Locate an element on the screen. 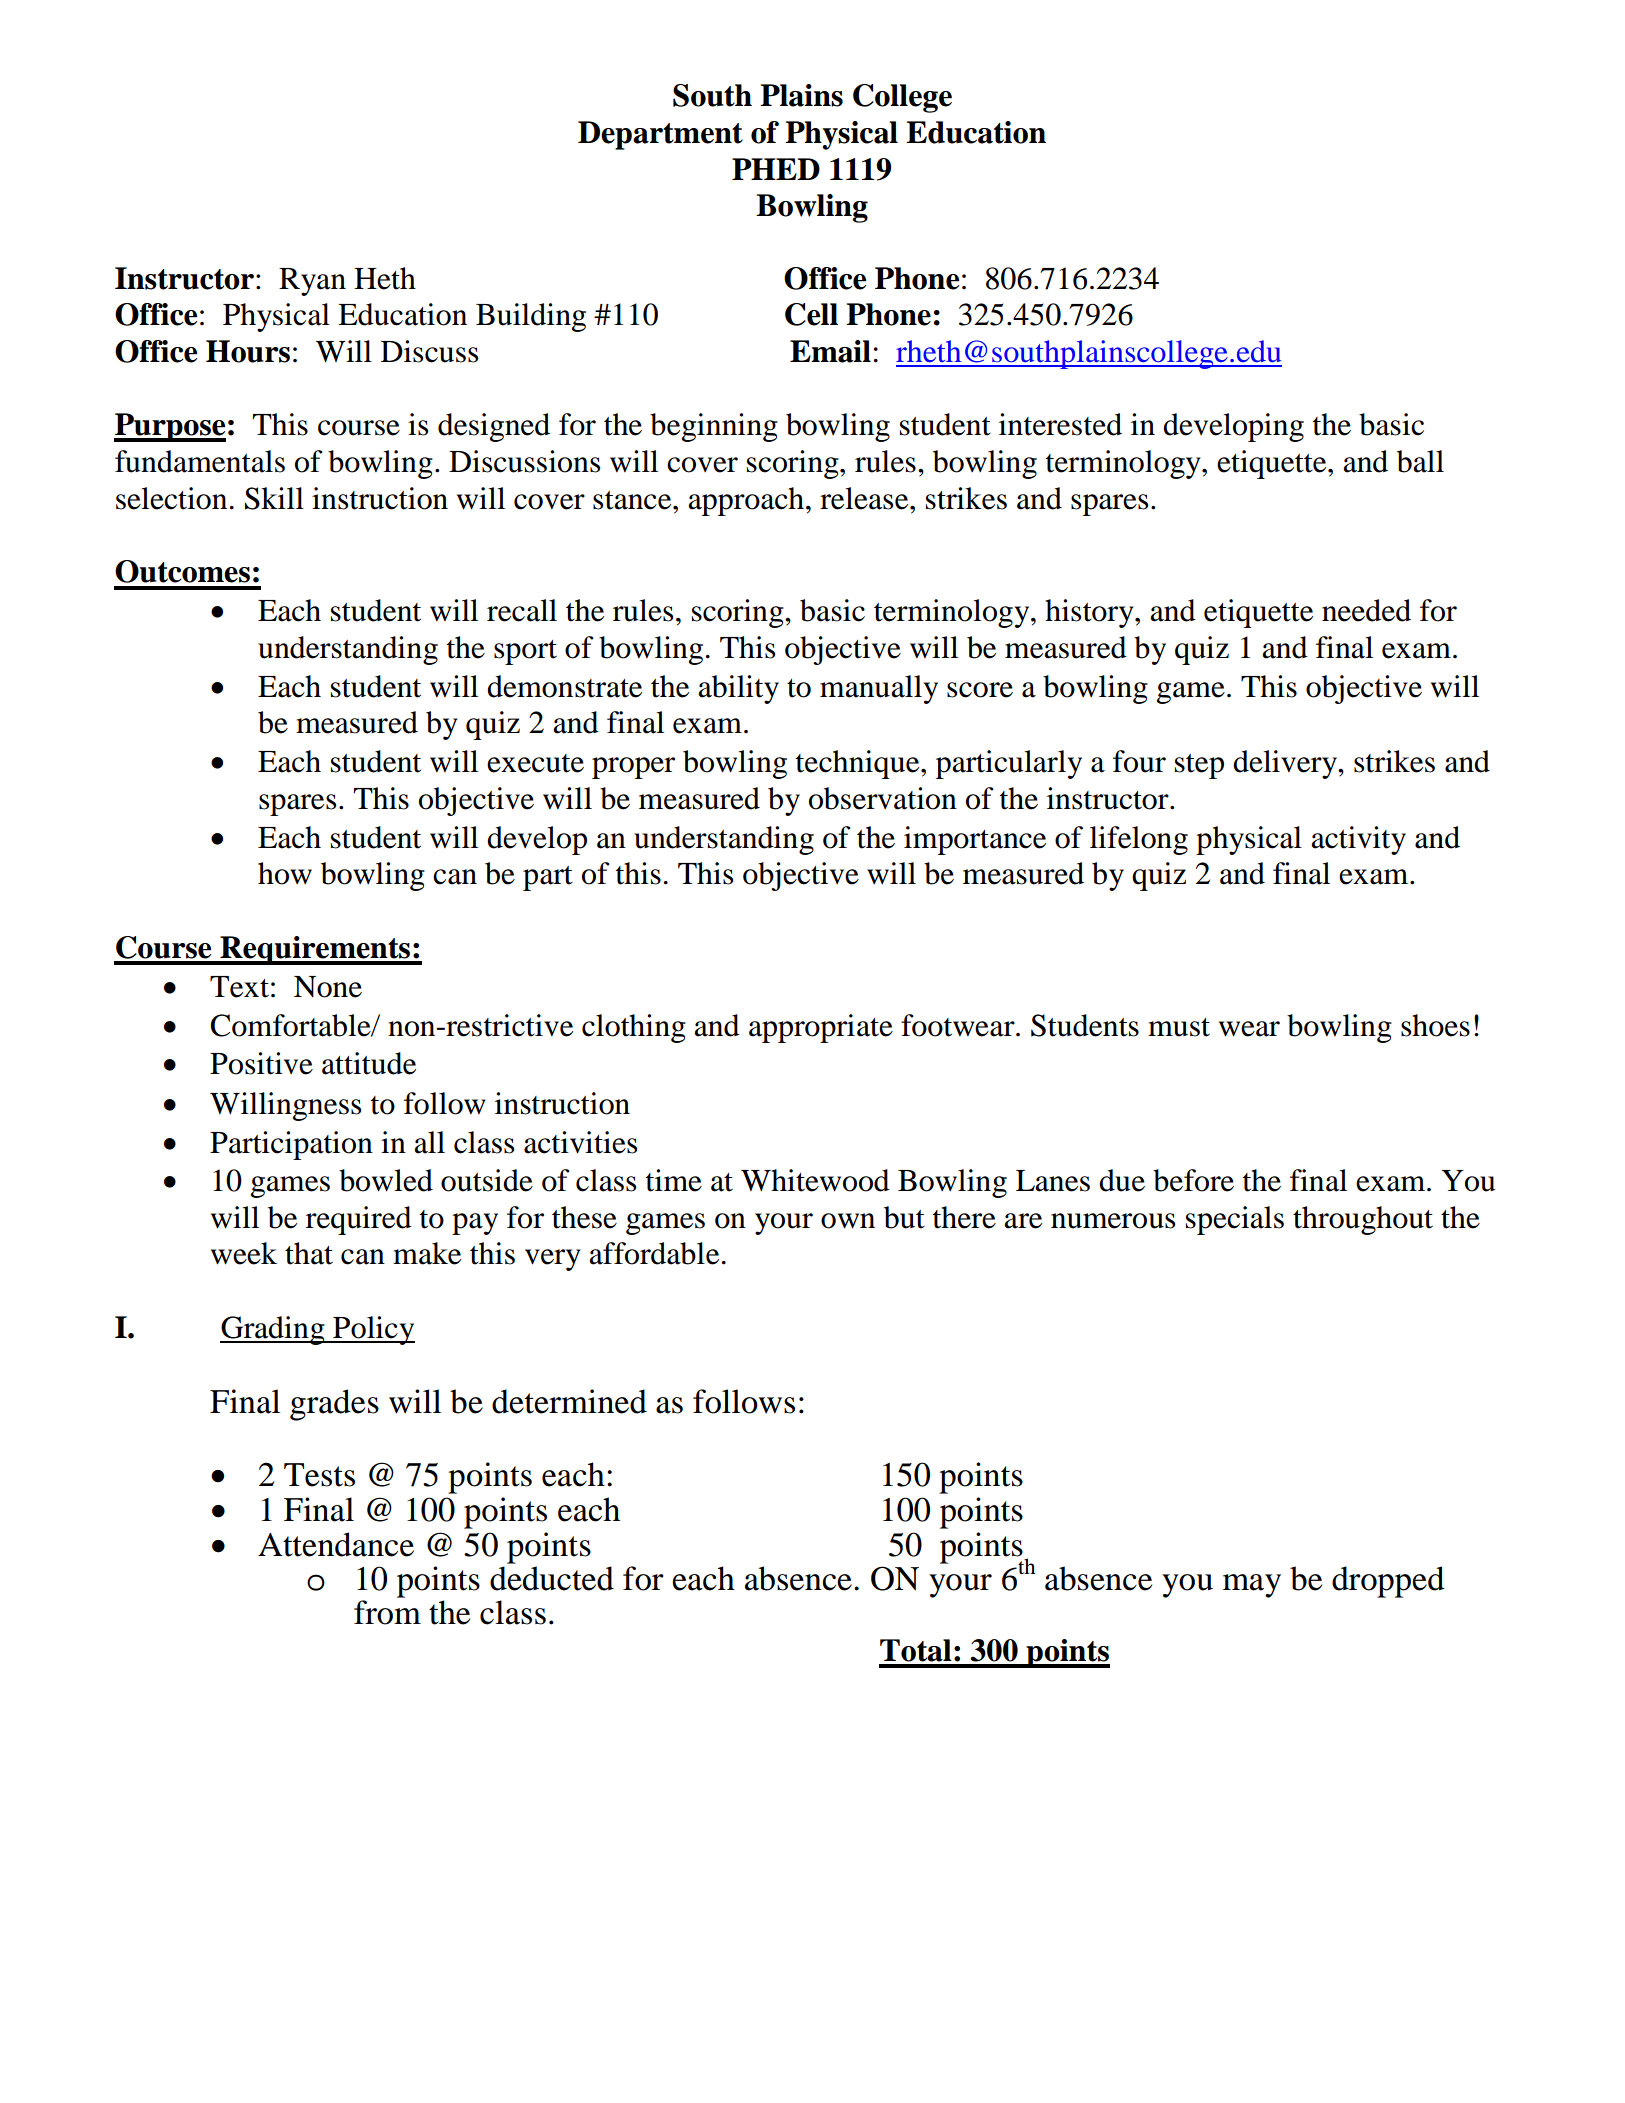 Image resolution: width=1625 pixels, height=2103 pixels. technique is located at coordinates (859, 764).
